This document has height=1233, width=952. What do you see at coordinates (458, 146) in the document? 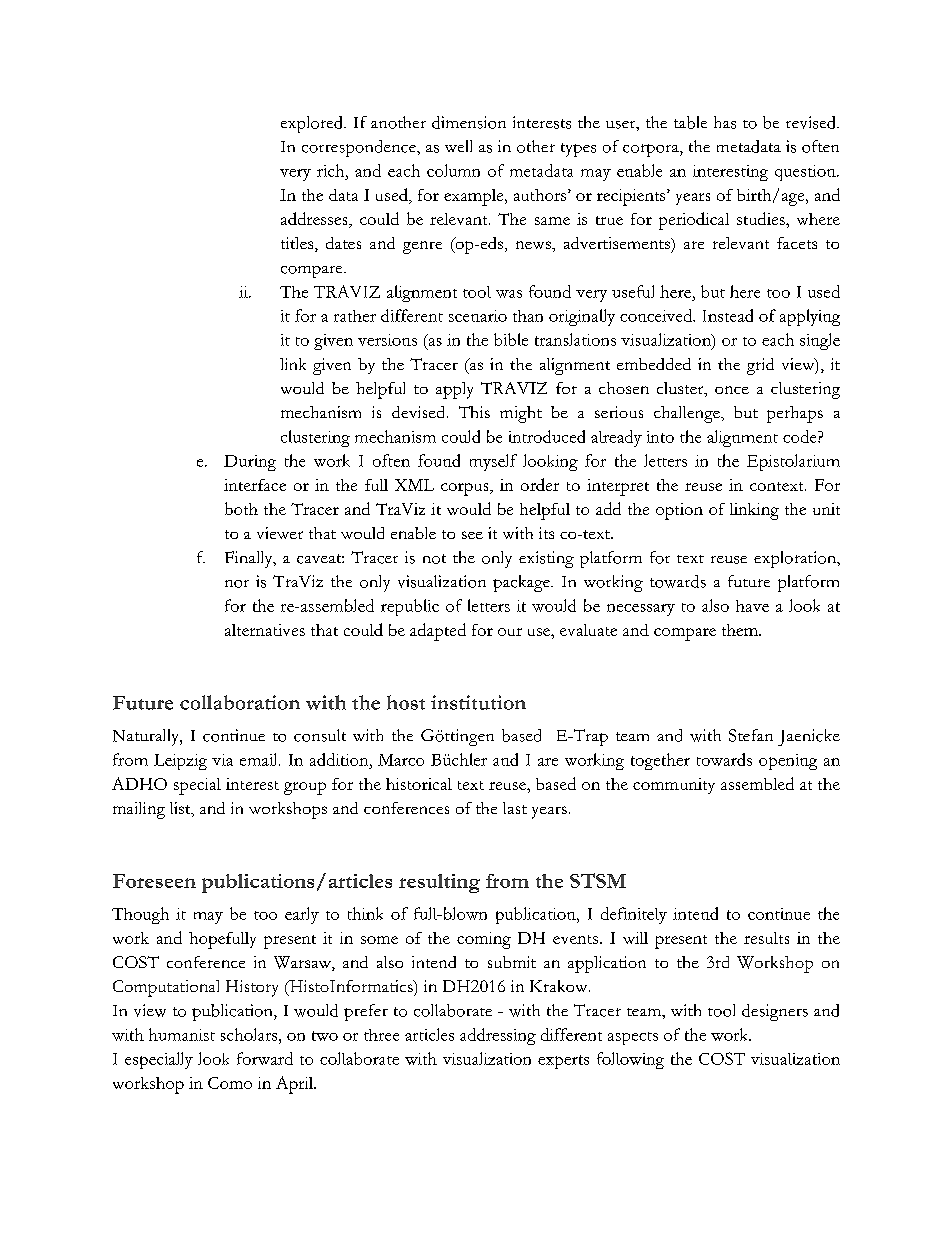
I see `well` at bounding box center [458, 146].
